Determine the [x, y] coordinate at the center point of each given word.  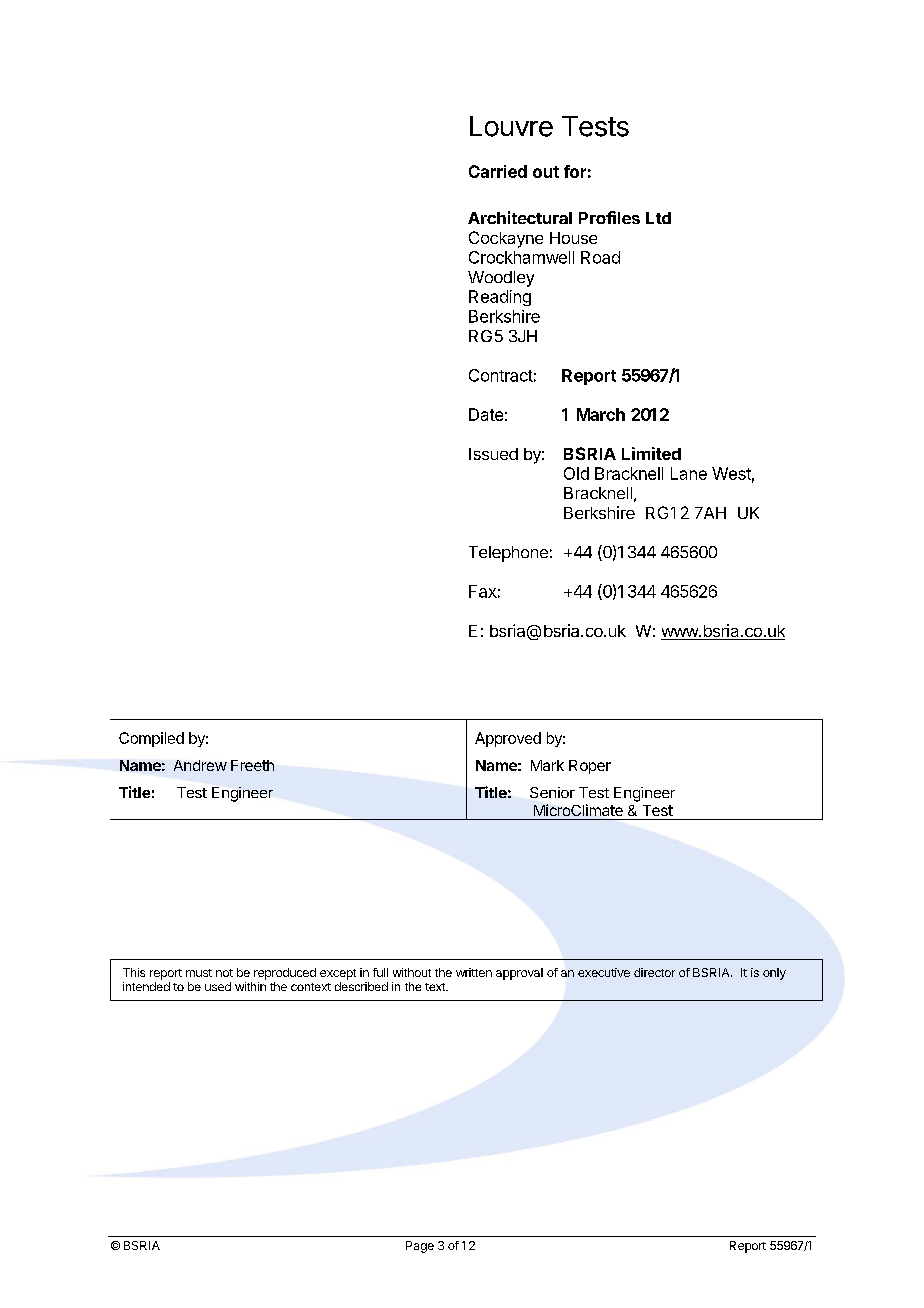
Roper [590, 767]
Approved [508, 739]
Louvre [511, 126]
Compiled [151, 739]
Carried [498, 171]
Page [420, 1247]
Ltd [658, 218]
